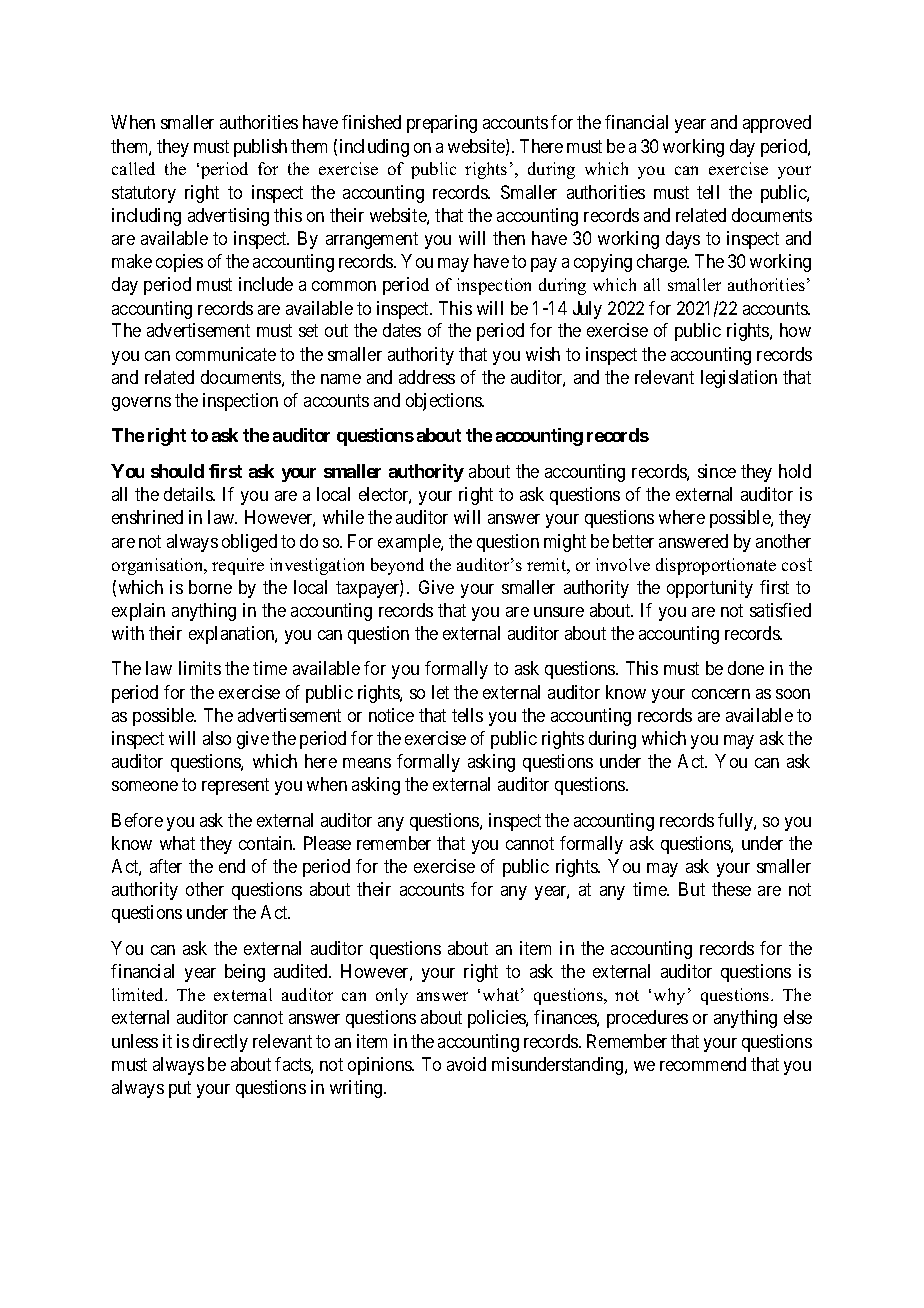 The image size is (924, 1308). I want to click on opportunity, so click(710, 589).
